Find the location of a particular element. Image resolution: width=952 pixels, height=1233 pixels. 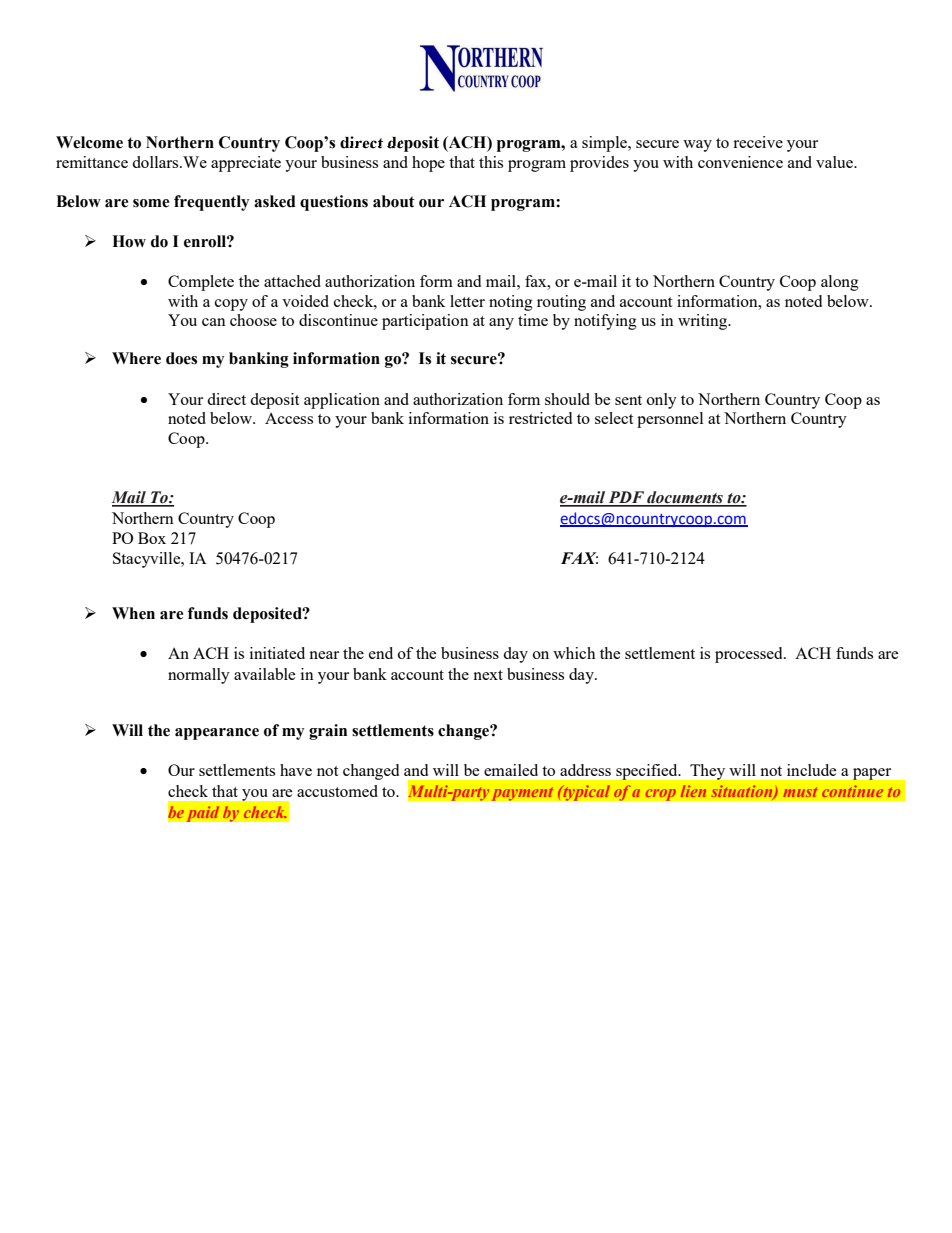

paid is located at coordinates (203, 814).
